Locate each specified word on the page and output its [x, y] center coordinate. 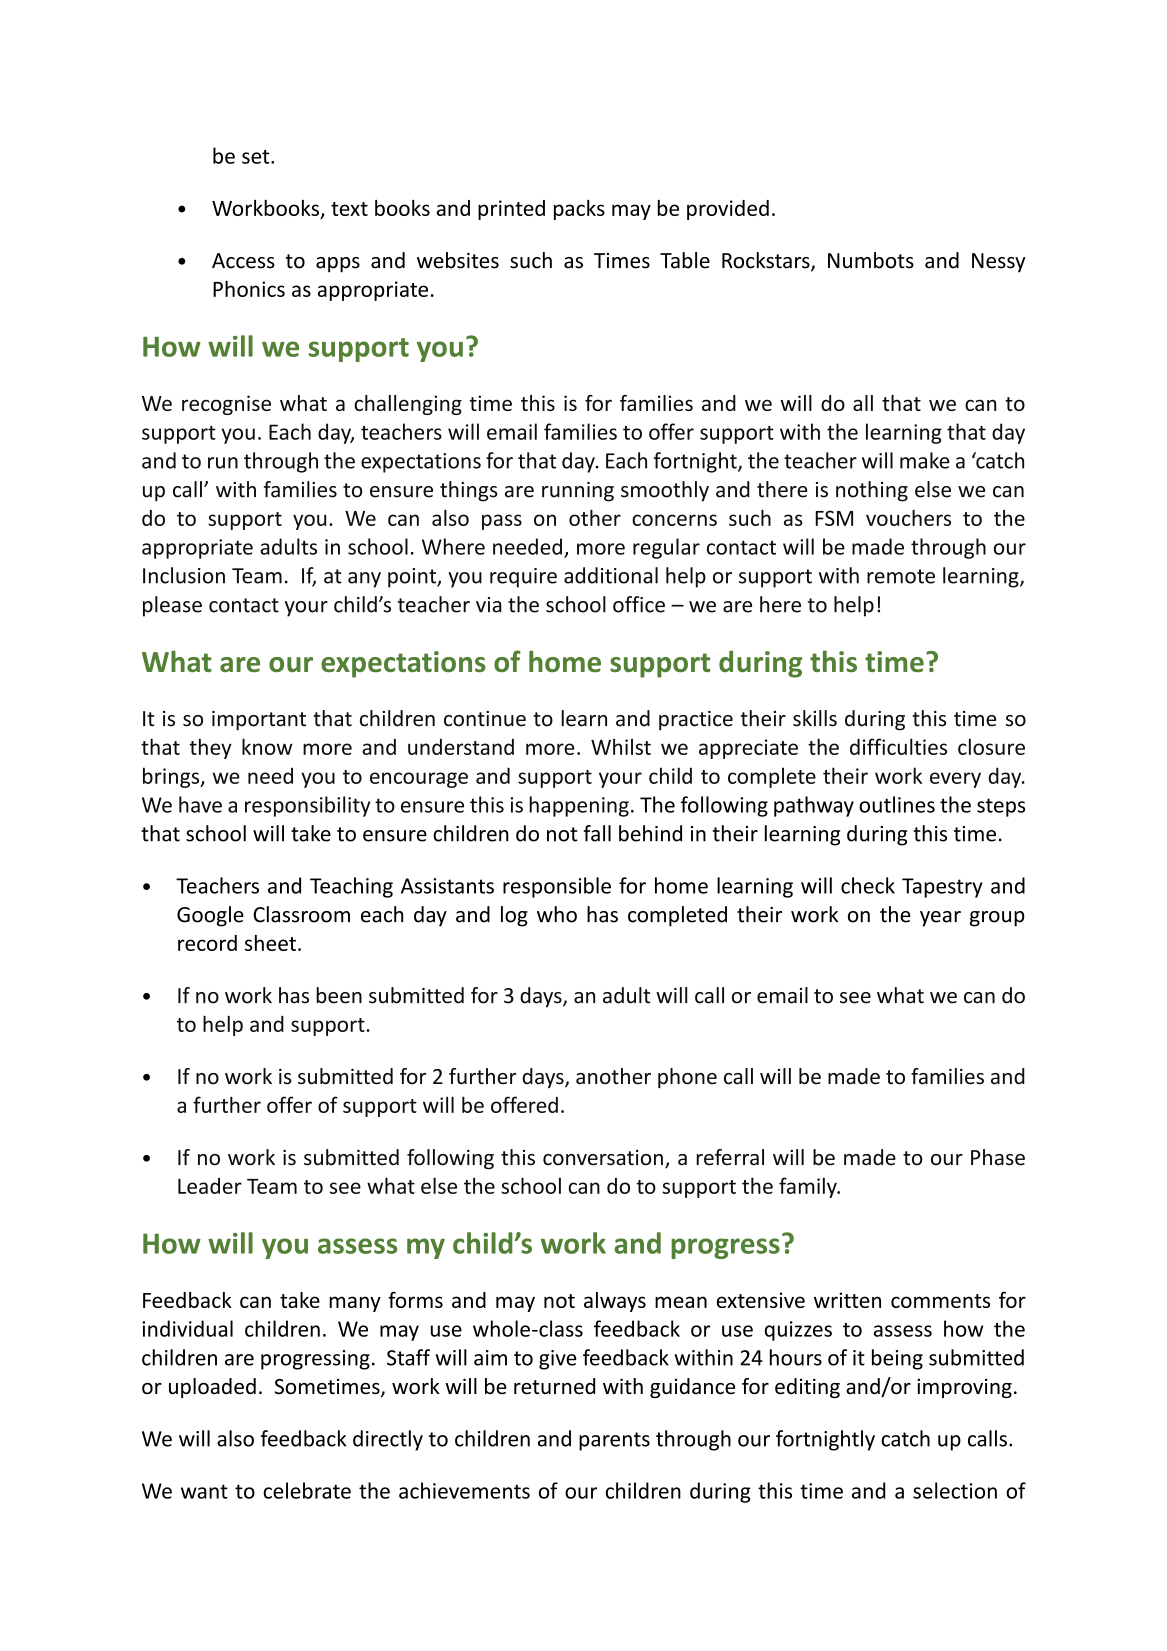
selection [955, 1490]
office [639, 604]
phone [687, 1078]
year [940, 919]
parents [614, 1441]
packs [579, 210]
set [257, 157]
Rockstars [767, 261]
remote [901, 576]
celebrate [307, 1490]
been [339, 995]
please [172, 606]
